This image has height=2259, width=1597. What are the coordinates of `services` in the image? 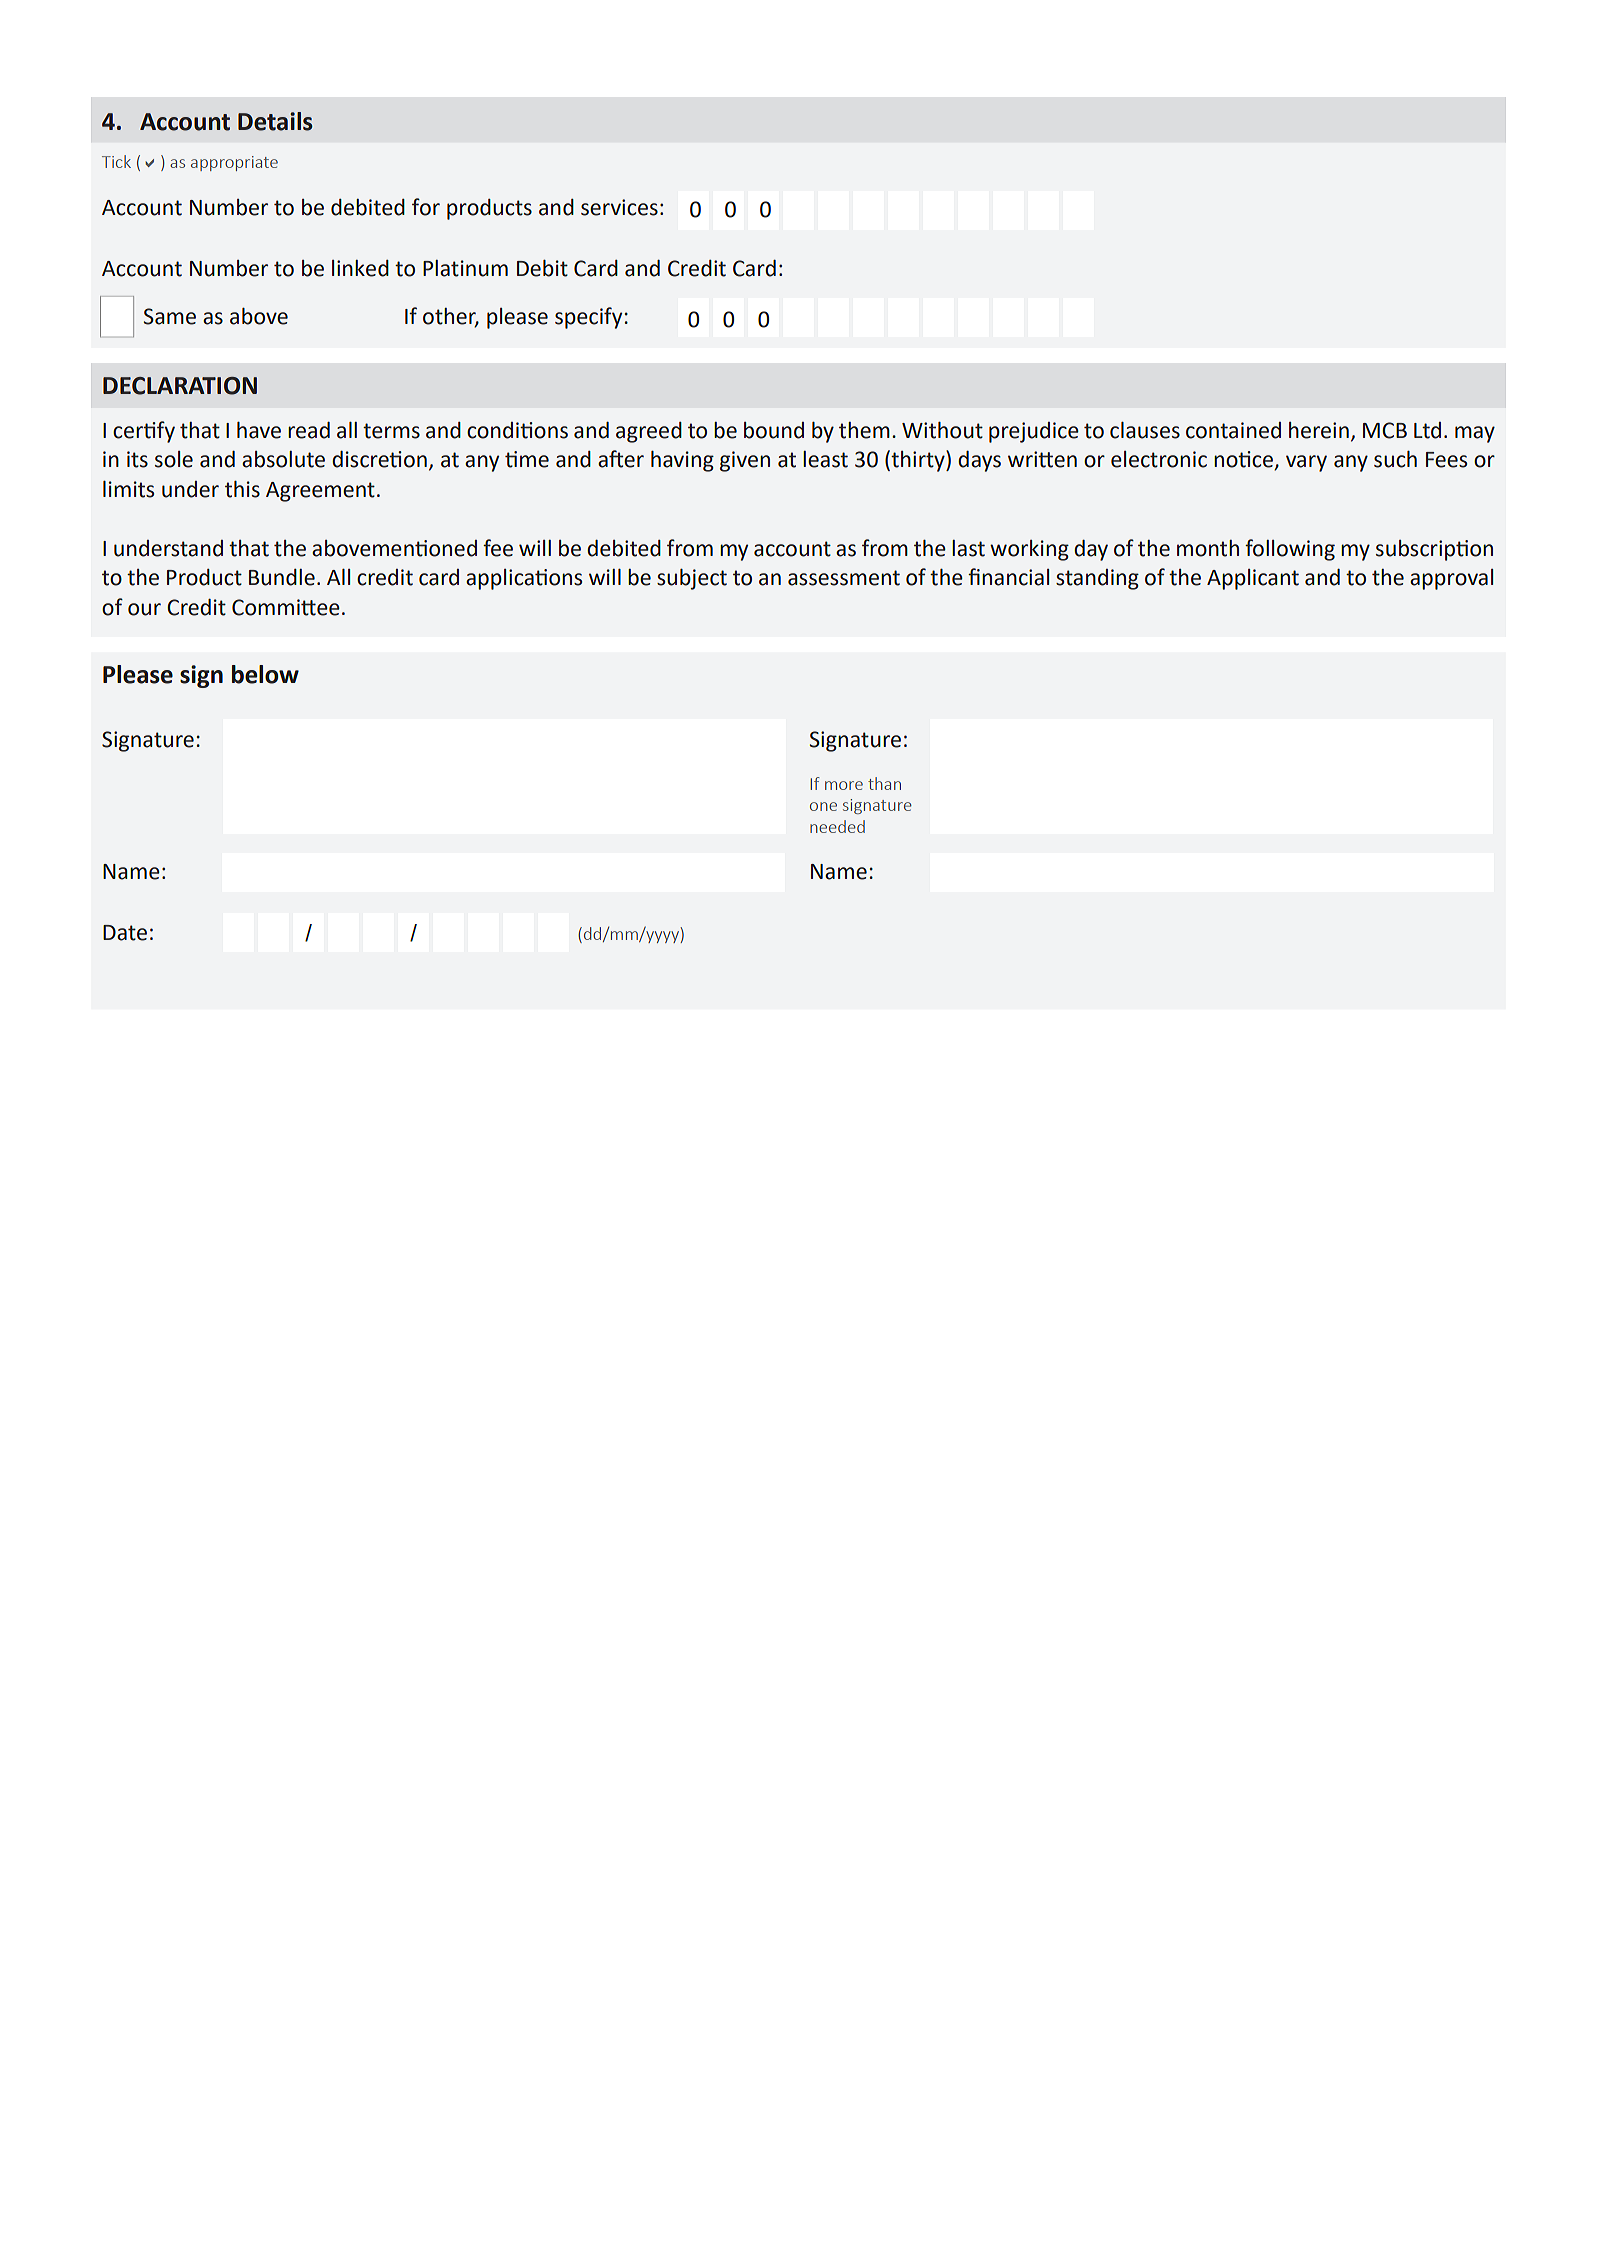 It's located at (619, 207).
